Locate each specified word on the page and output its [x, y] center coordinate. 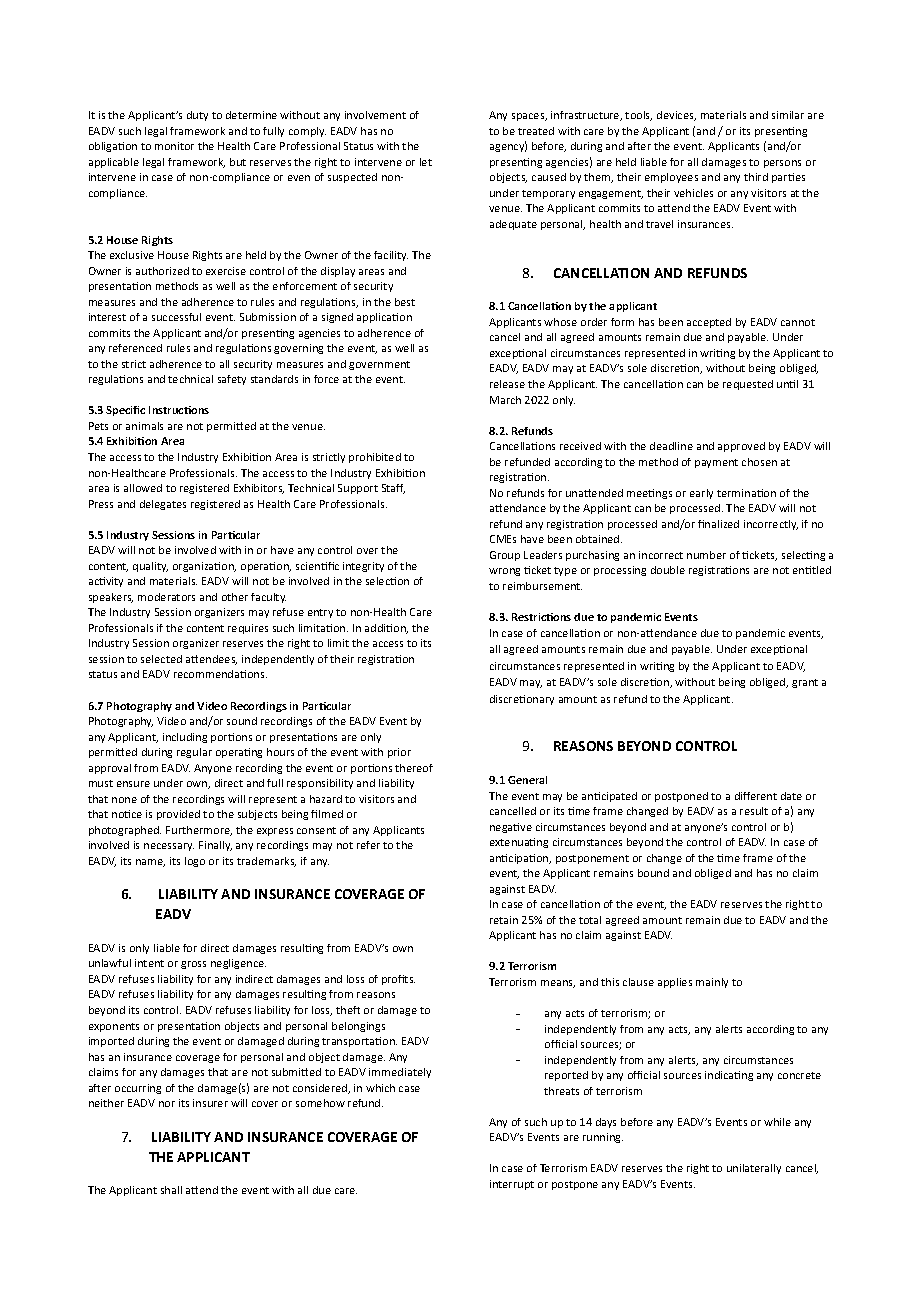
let [426, 162]
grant [805, 683]
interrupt [512, 1185]
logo [195, 862]
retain [504, 920]
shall [171, 1190]
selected [161, 659]
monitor [174, 146]
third [756, 177]
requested [748, 385]
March [505, 400]
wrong [504, 572]
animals [144, 426]
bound [653, 873]
